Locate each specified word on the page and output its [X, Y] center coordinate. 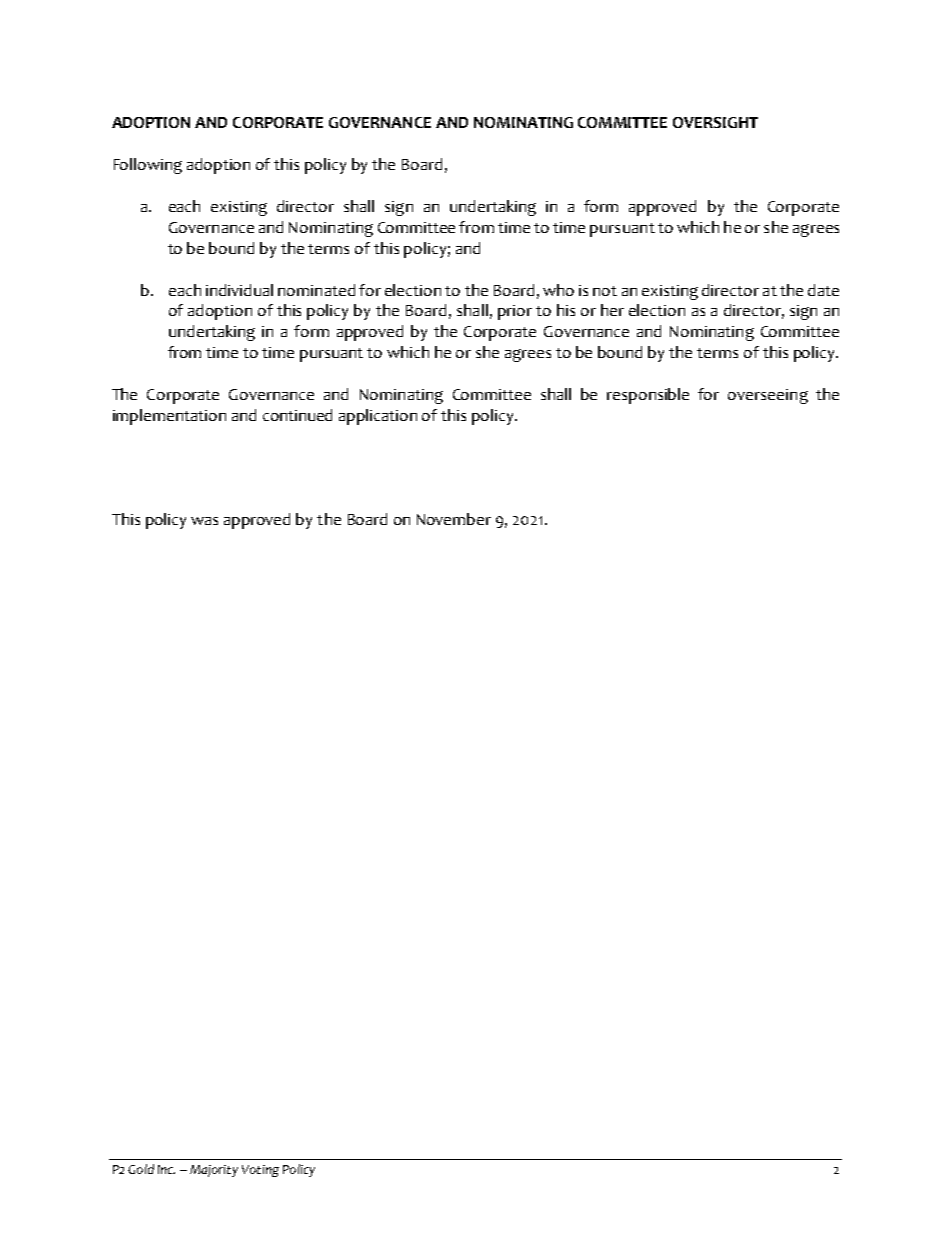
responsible [648, 396]
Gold [141, 1169]
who [558, 290]
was [204, 521]
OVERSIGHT [715, 122]
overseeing [768, 396]
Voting [260, 1171]
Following [148, 166]
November [454, 519]
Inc [166, 1169]
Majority [214, 1171]
